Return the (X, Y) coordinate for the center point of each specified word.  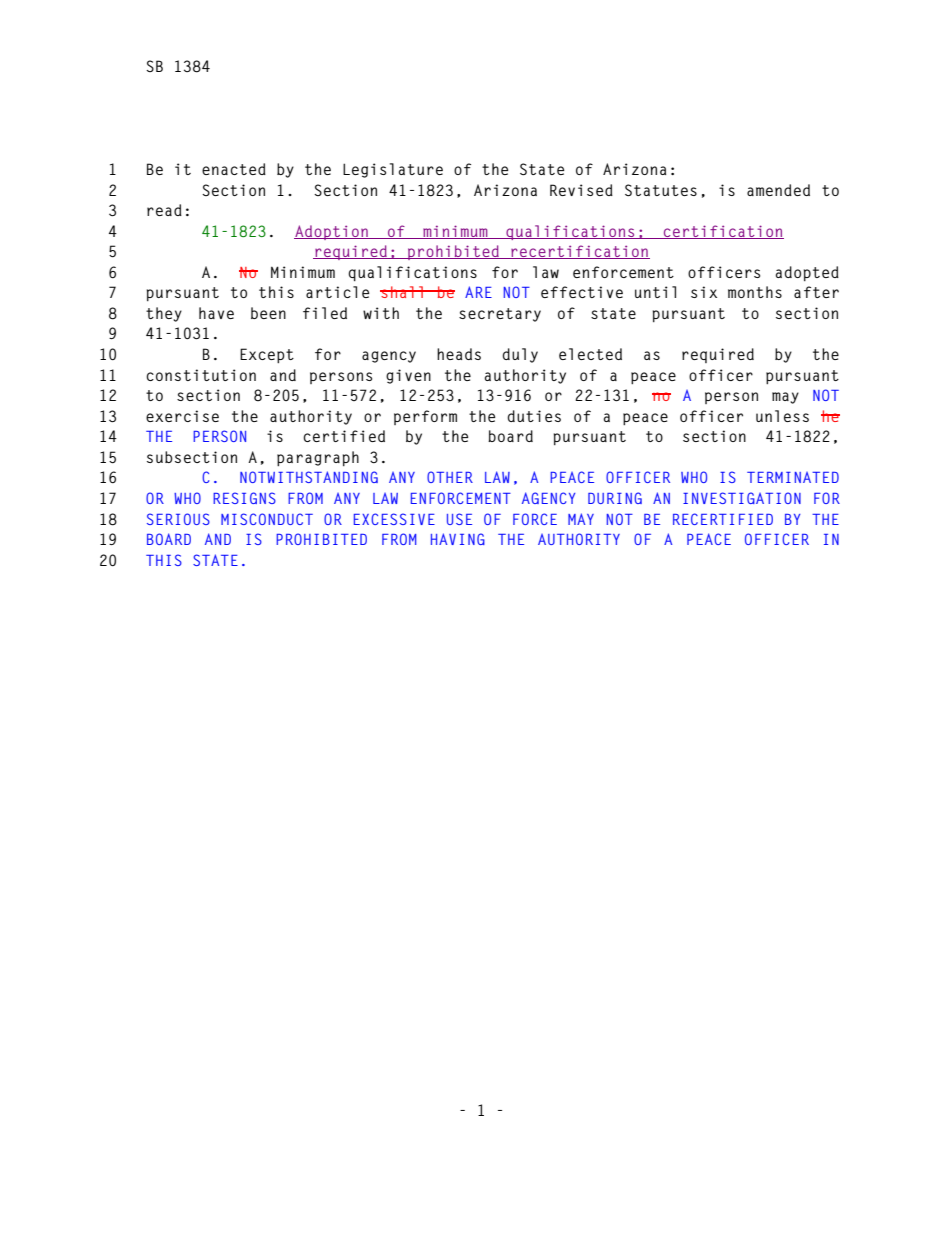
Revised (581, 190)
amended (778, 190)
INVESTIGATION (742, 498)
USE (459, 519)
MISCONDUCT (267, 519)
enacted (234, 169)
